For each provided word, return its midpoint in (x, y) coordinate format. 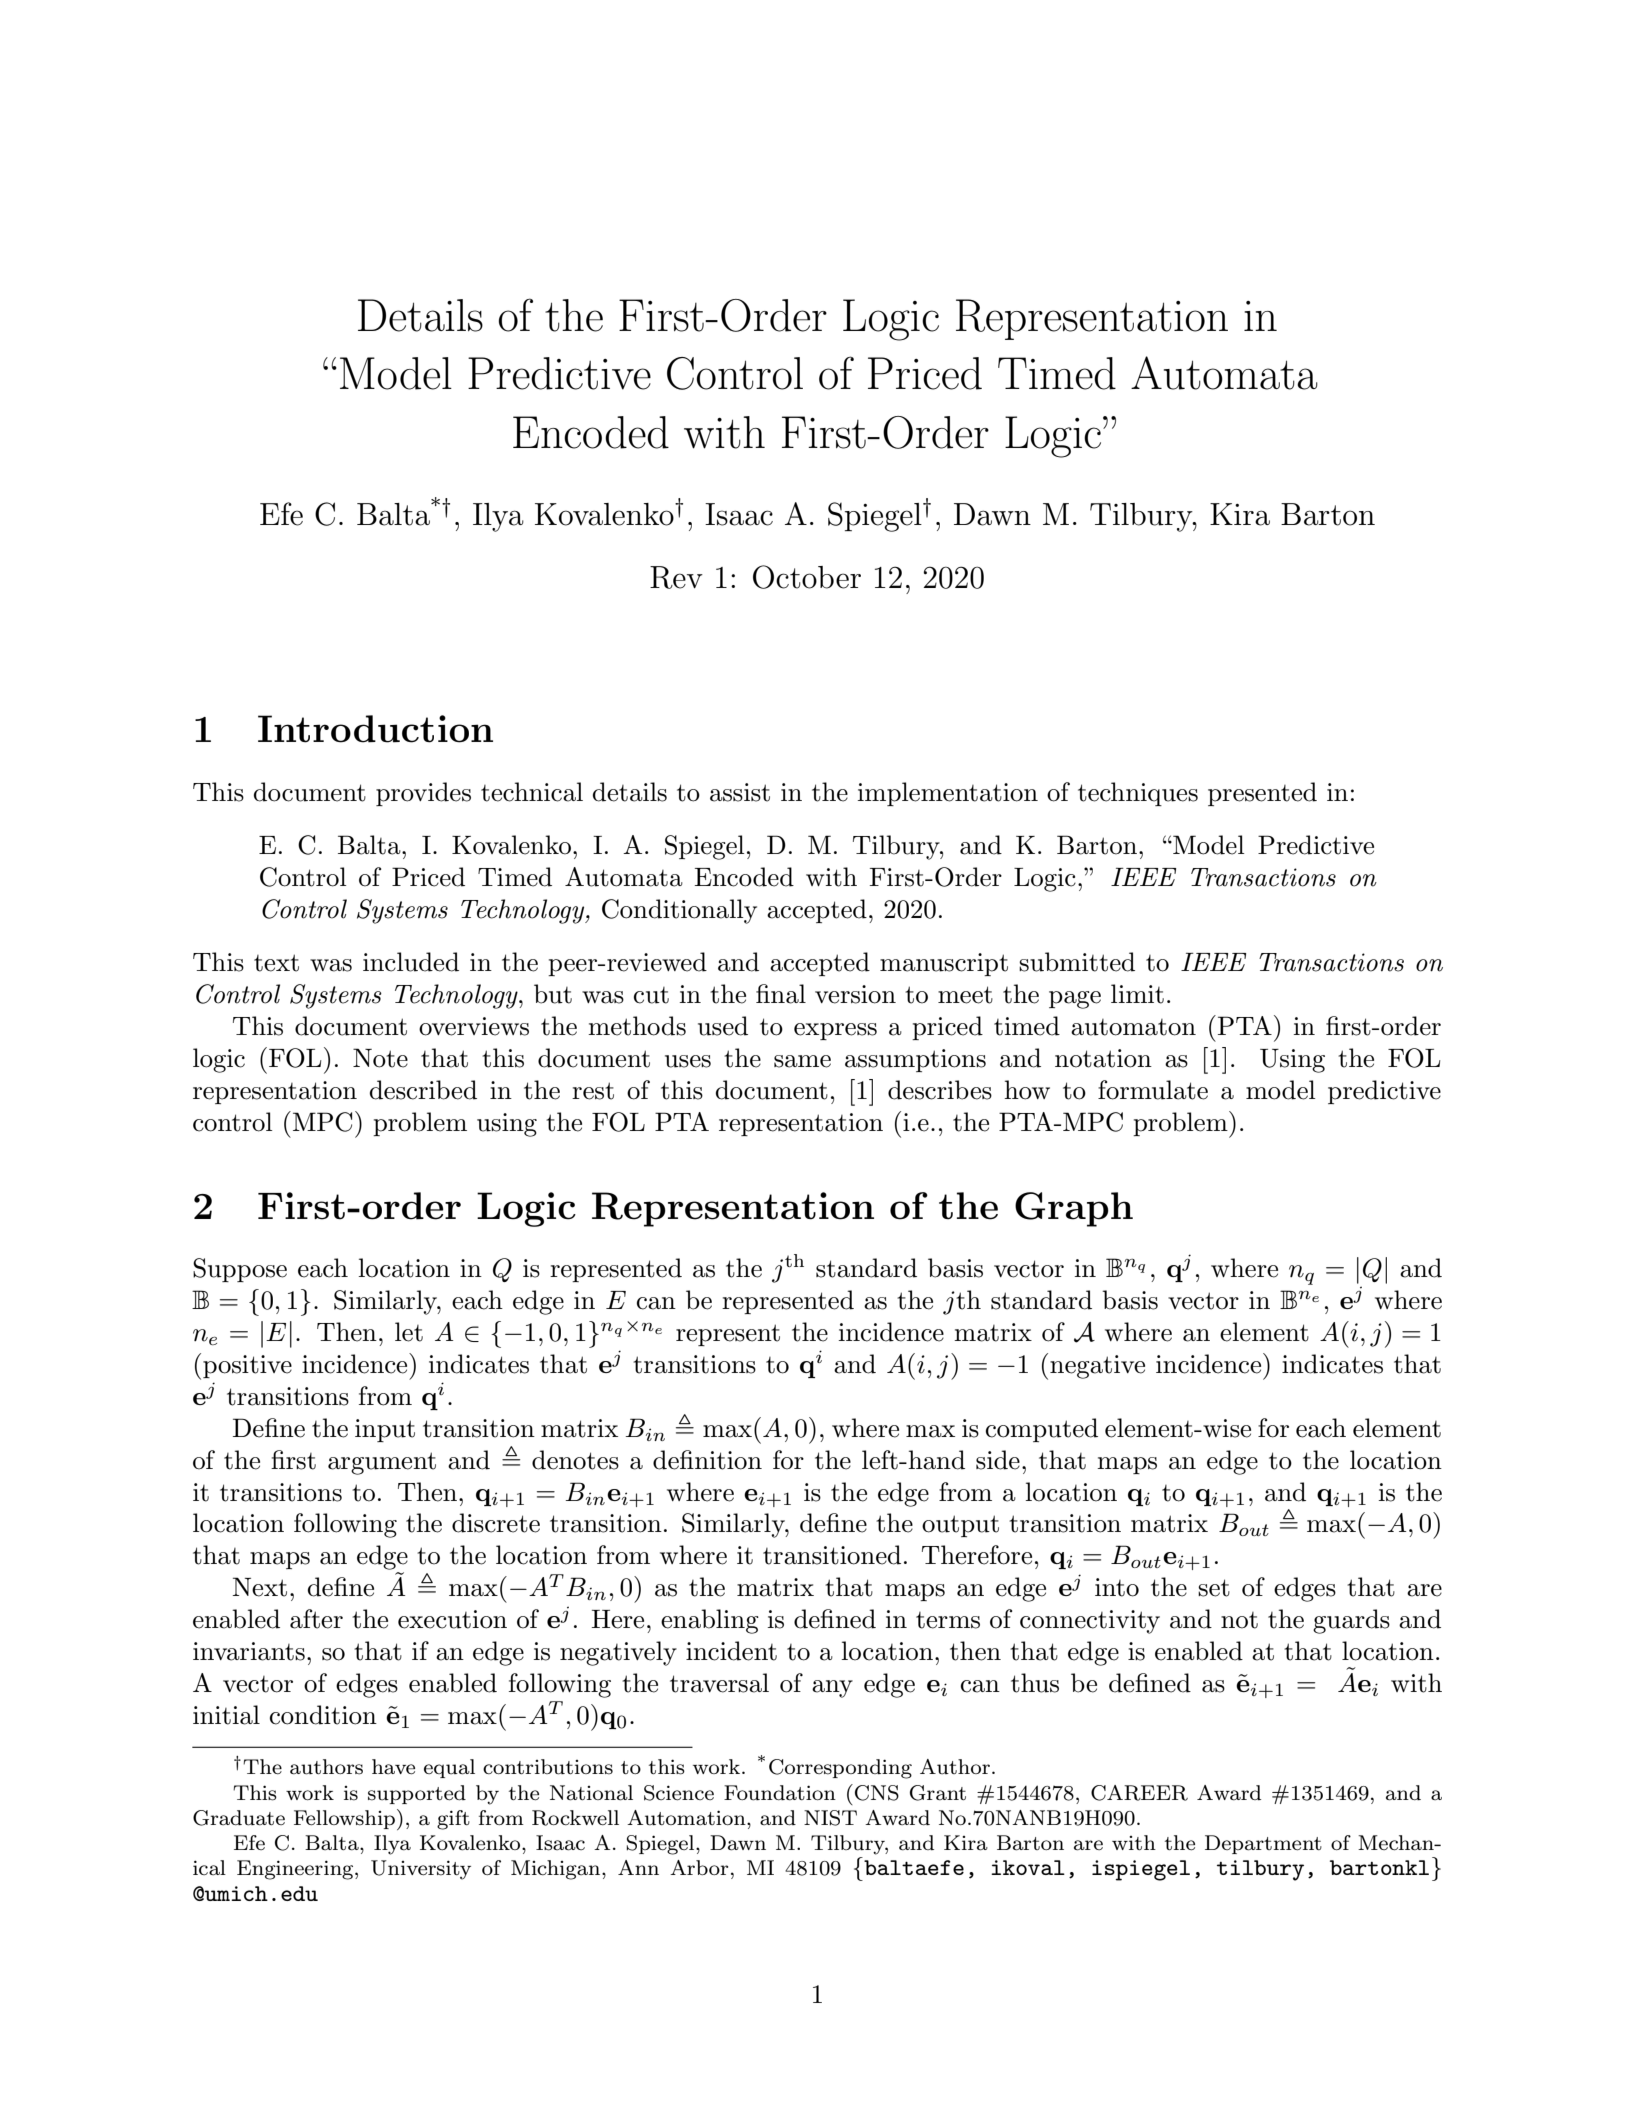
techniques (1138, 794)
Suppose (240, 1270)
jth (962, 1302)
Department (1263, 1844)
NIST (830, 1818)
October (807, 577)
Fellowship (346, 1819)
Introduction (375, 729)
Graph (1074, 1209)
